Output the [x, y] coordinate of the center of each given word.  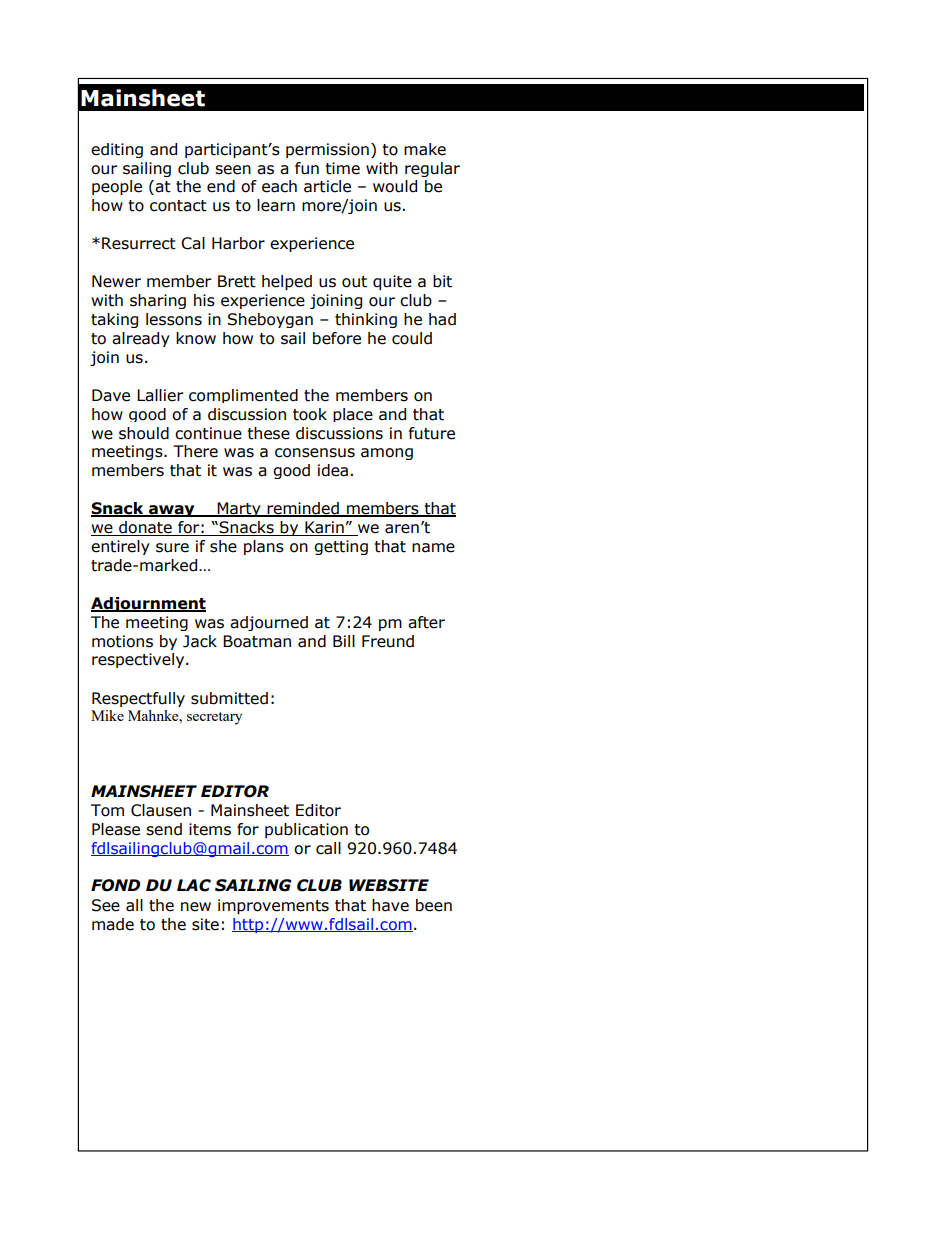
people [117, 187]
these [269, 433]
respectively [139, 660]
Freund [388, 641]
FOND [115, 885]
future [432, 433]
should [144, 433]
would [395, 186]
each [279, 186]
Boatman [257, 641]
